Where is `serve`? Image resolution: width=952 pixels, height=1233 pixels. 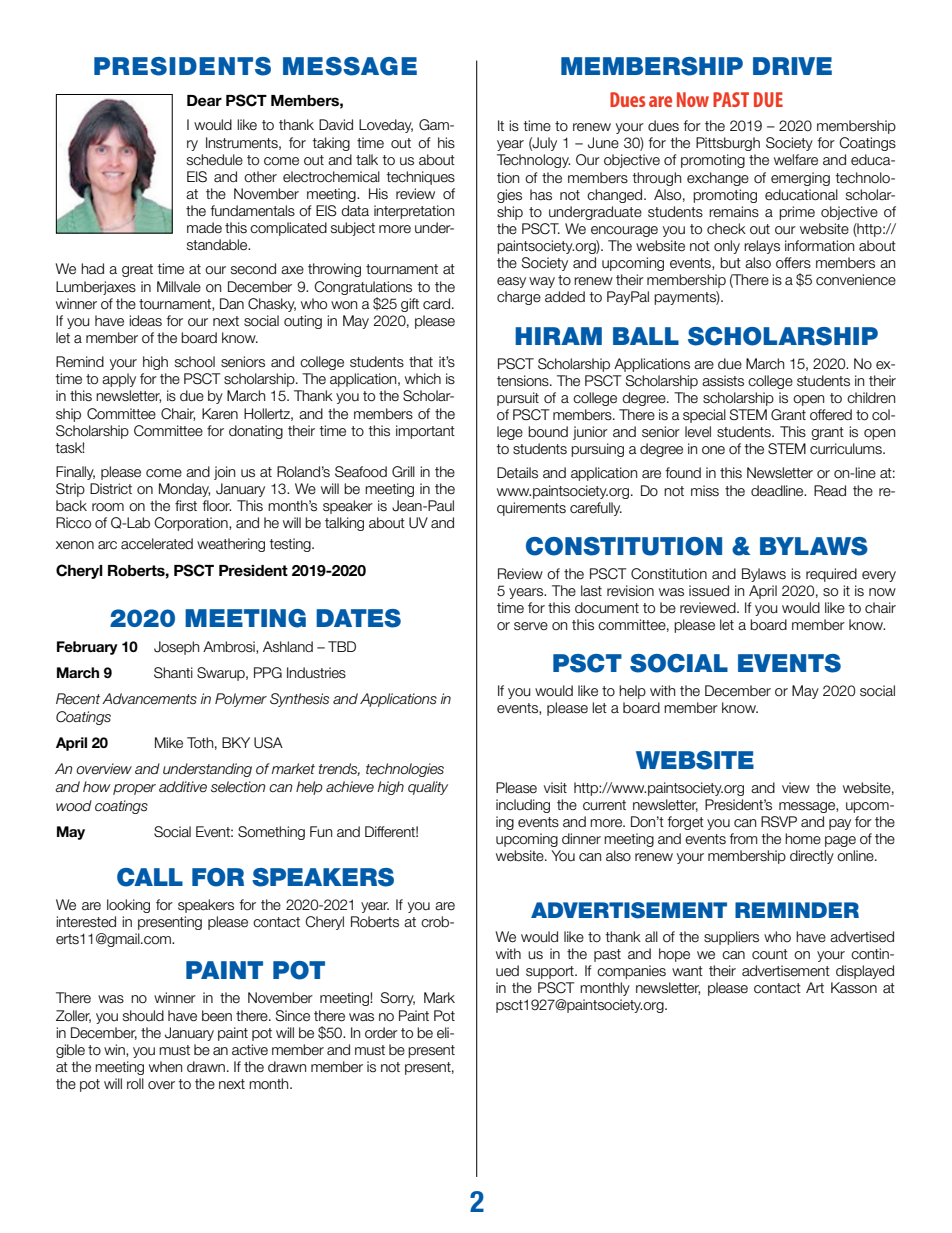 serve is located at coordinates (531, 626).
